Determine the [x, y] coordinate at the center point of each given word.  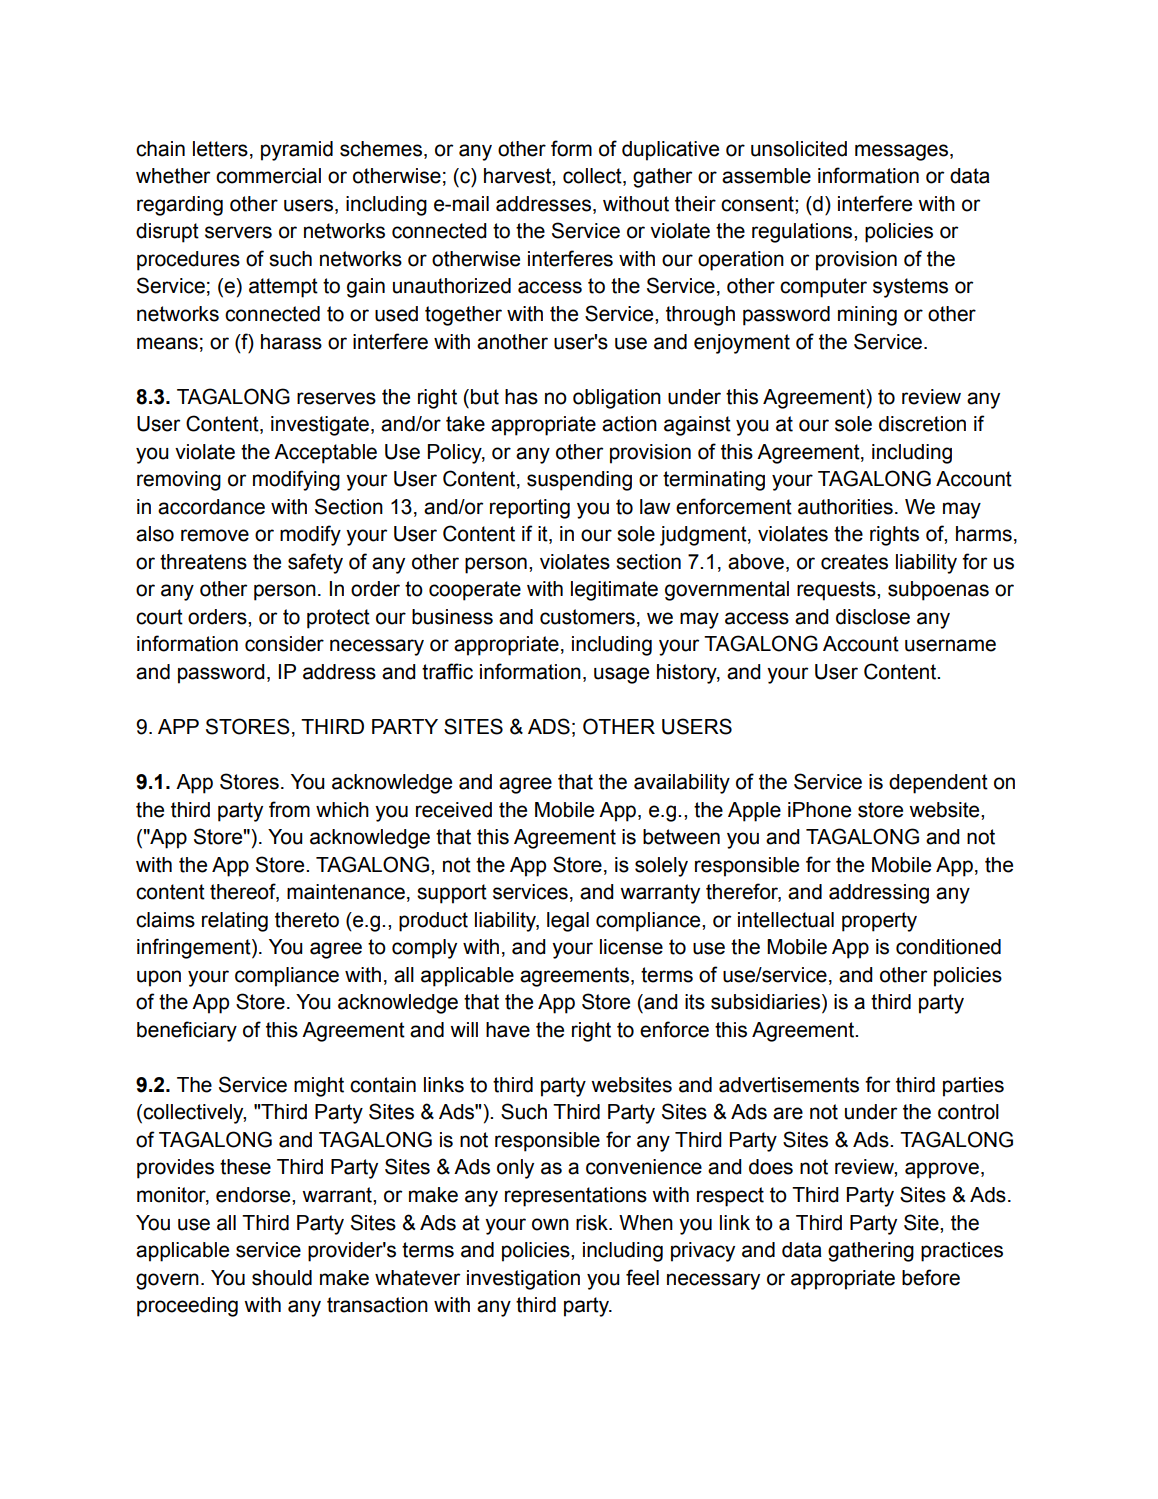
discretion [922, 424]
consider [284, 644]
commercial [268, 176]
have [508, 1030]
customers [587, 617]
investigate [320, 426]
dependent [938, 784]
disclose [873, 617]
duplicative [670, 151]
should [282, 1278]
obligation [617, 399]
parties [973, 1087]
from [289, 809]
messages [903, 152]
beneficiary [187, 1031]
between [681, 837]
